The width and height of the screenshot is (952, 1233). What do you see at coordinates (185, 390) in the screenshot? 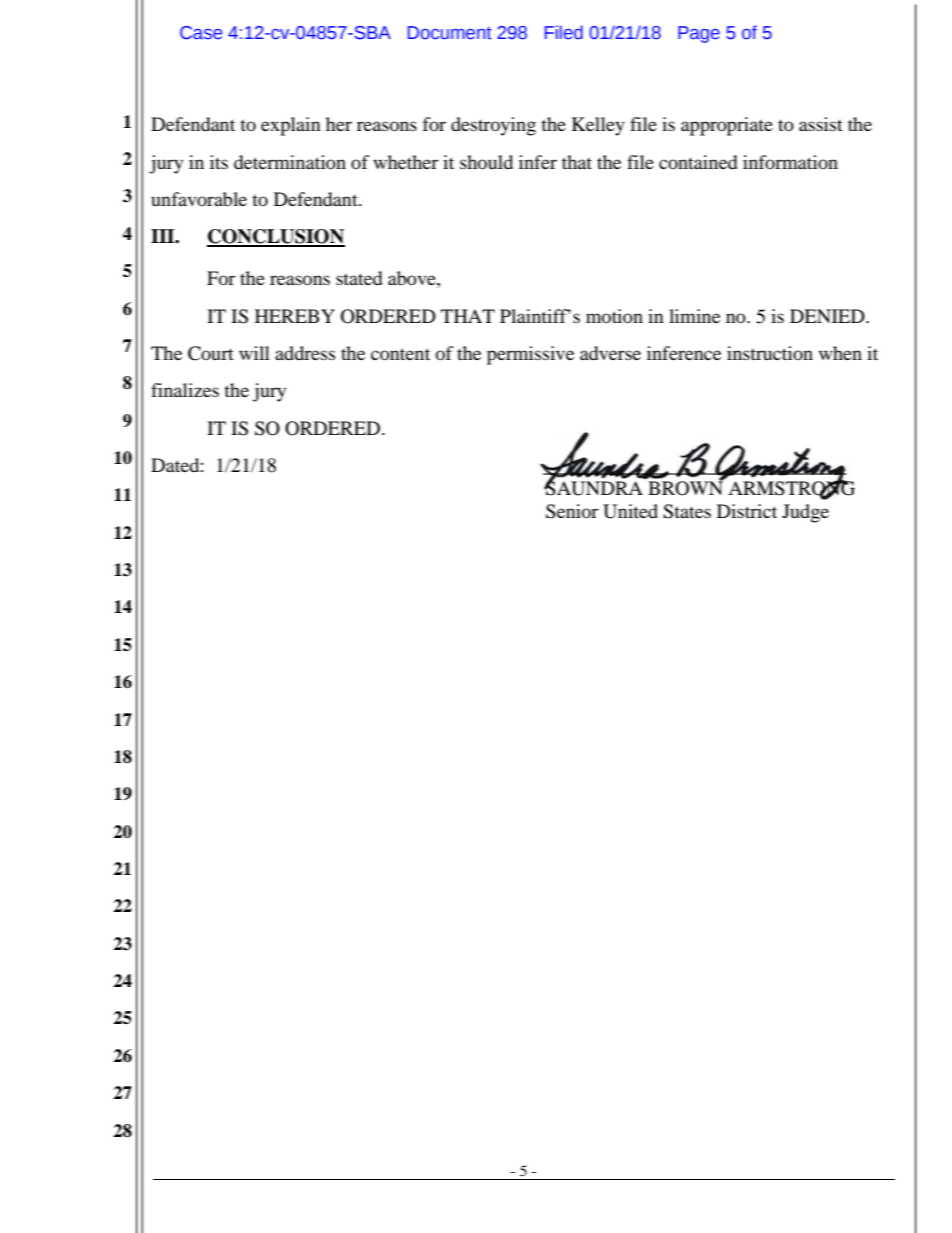
I see `finalizes` at bounding box center [185, 390].
